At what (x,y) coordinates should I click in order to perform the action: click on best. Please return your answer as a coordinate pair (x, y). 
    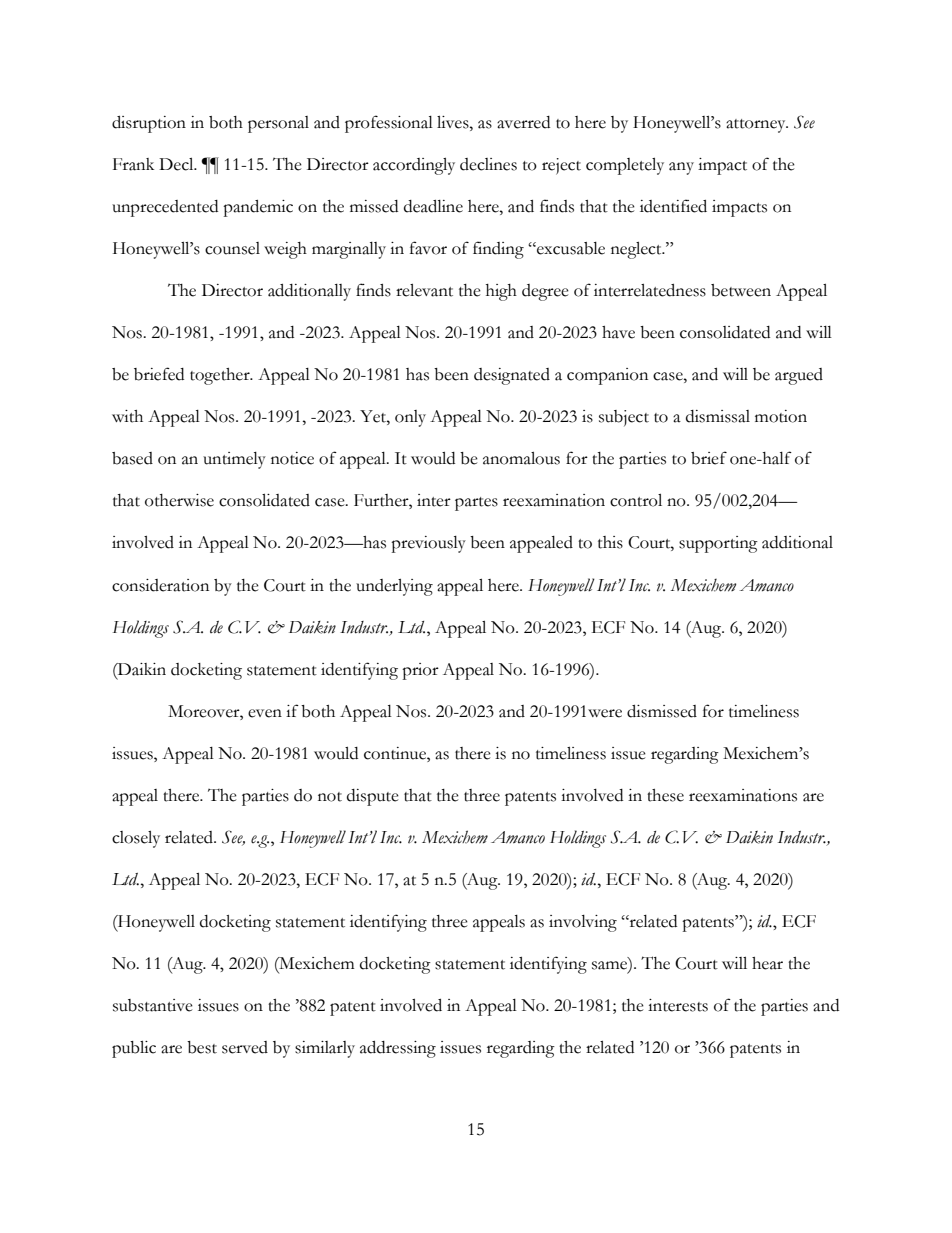
    Looking at the image, I should click on (202, 1047).
